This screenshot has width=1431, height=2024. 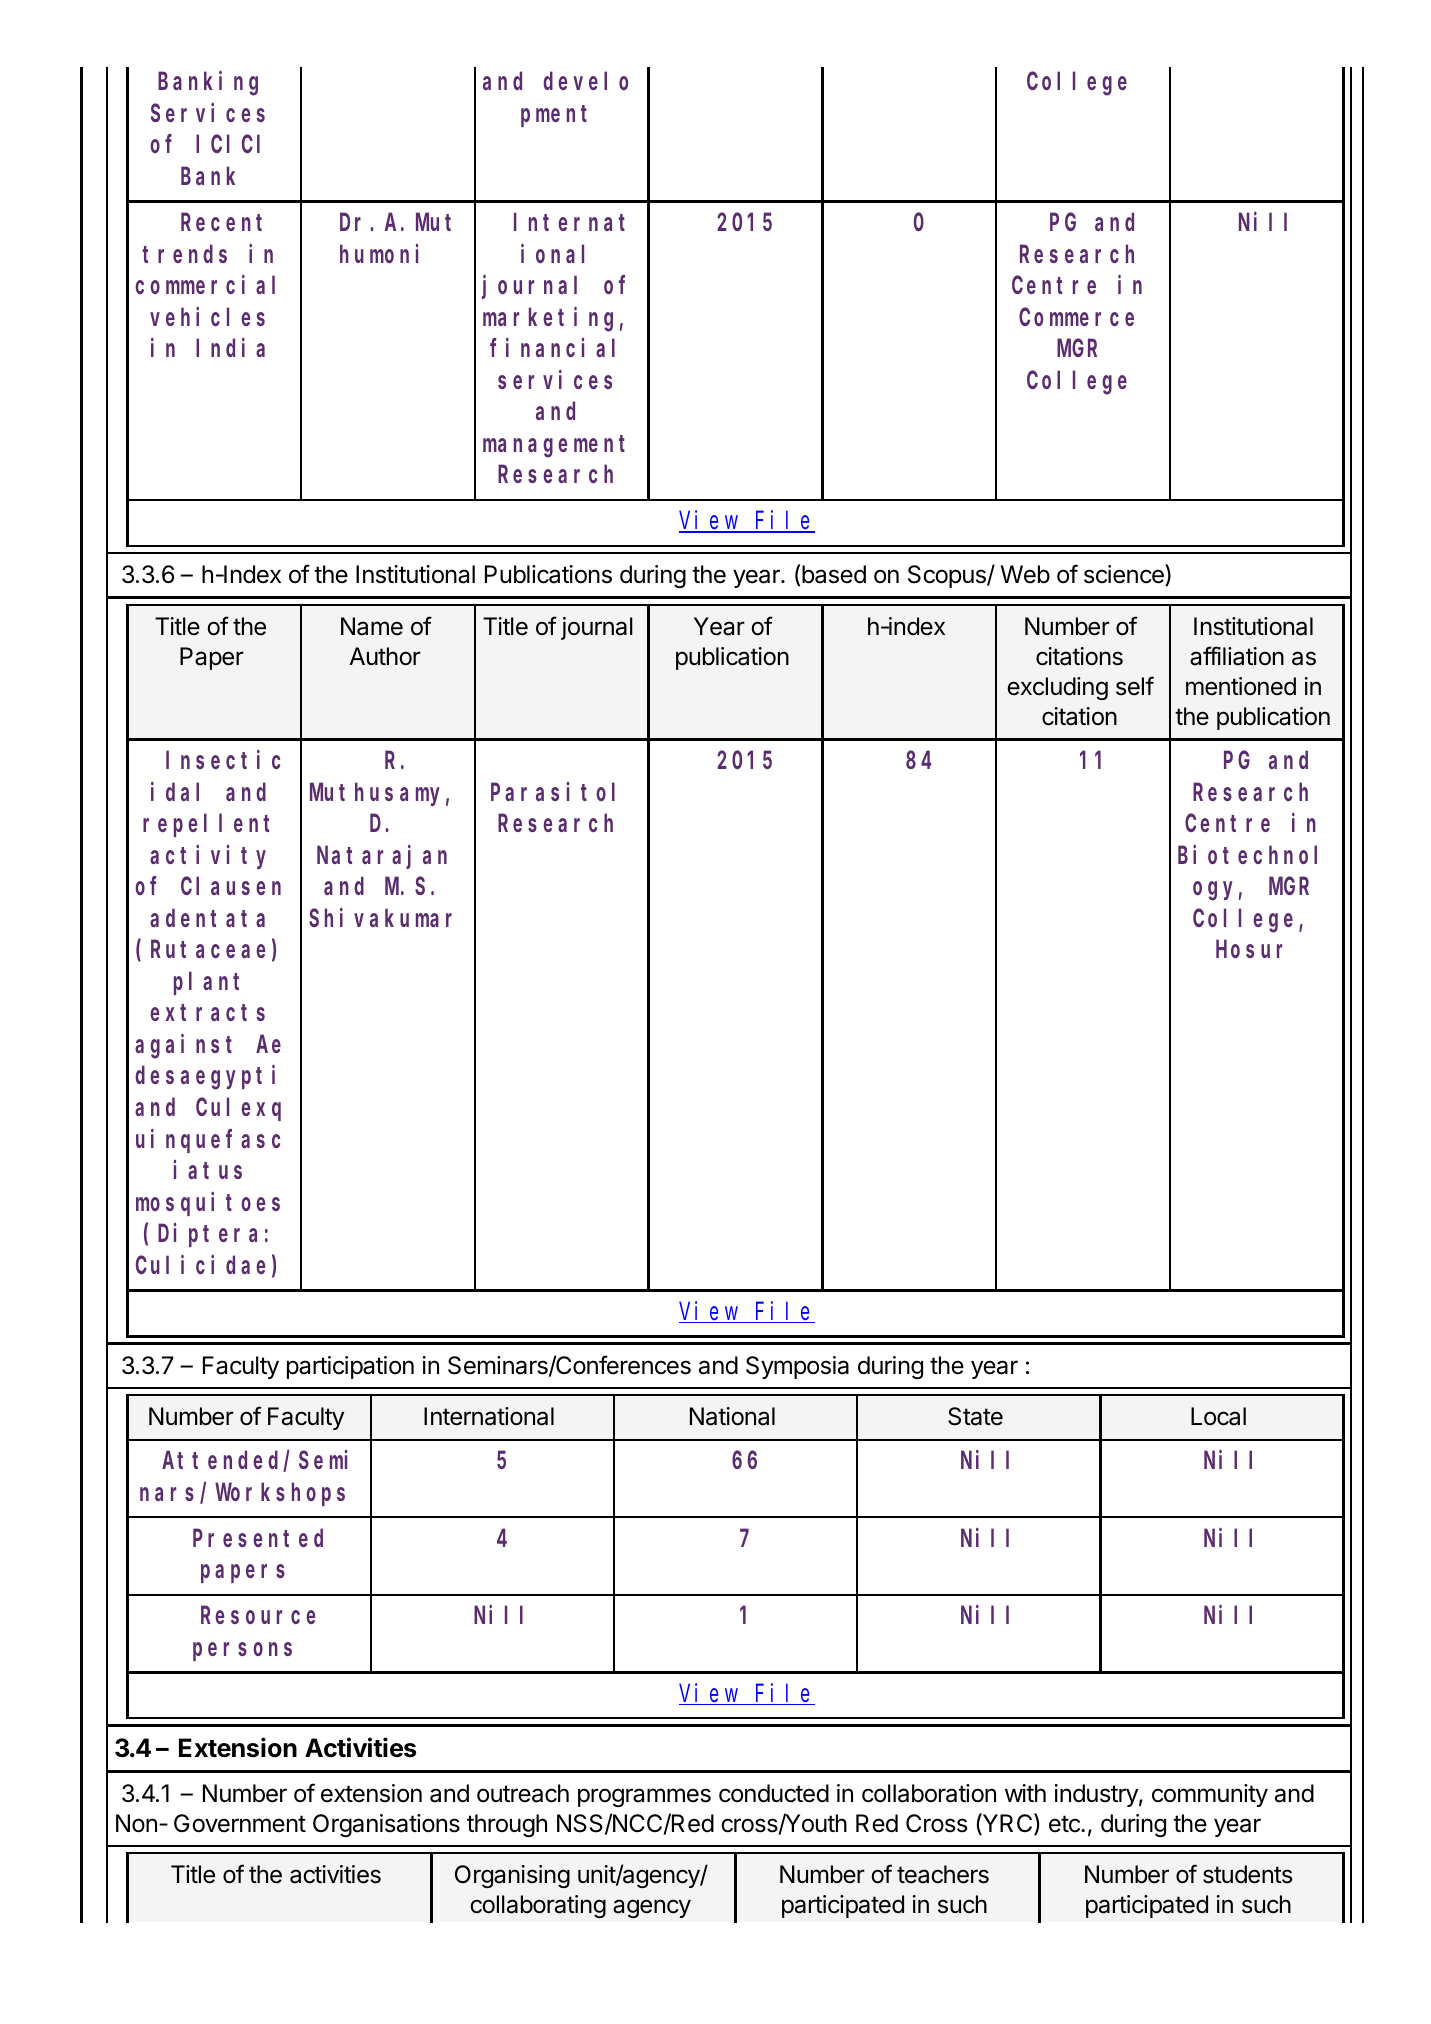 What do you see at coordinates (386, 1825) in the screenshot?
I see `Organisations` at bounding box center [386, 1825].
